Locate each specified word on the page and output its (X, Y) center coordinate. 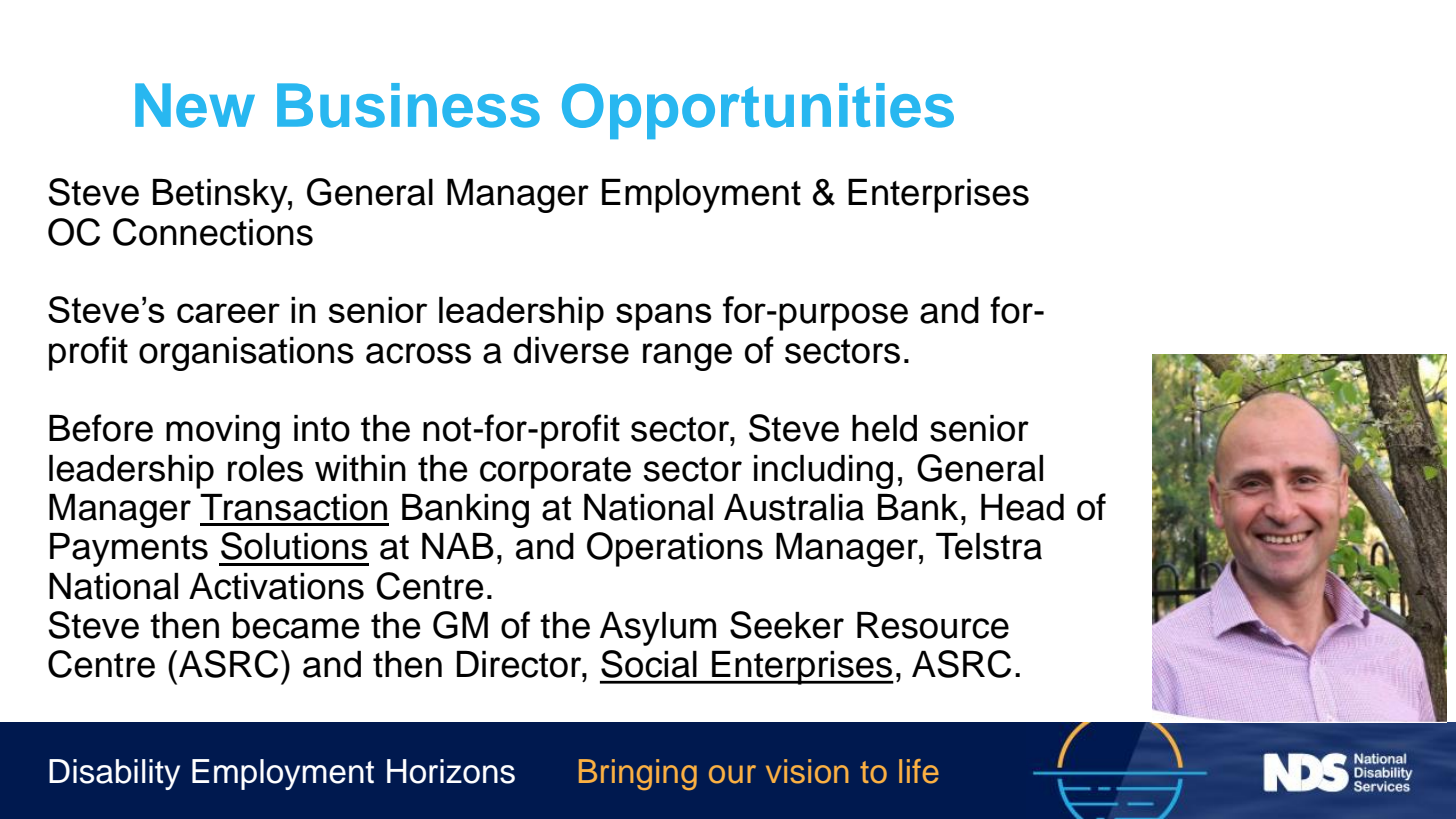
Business (408, 105)
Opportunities (758, 111)
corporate (555, 473)
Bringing (638, 774)
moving (223, 432)
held (884, 428)
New (195, 105)
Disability (114, 774)
